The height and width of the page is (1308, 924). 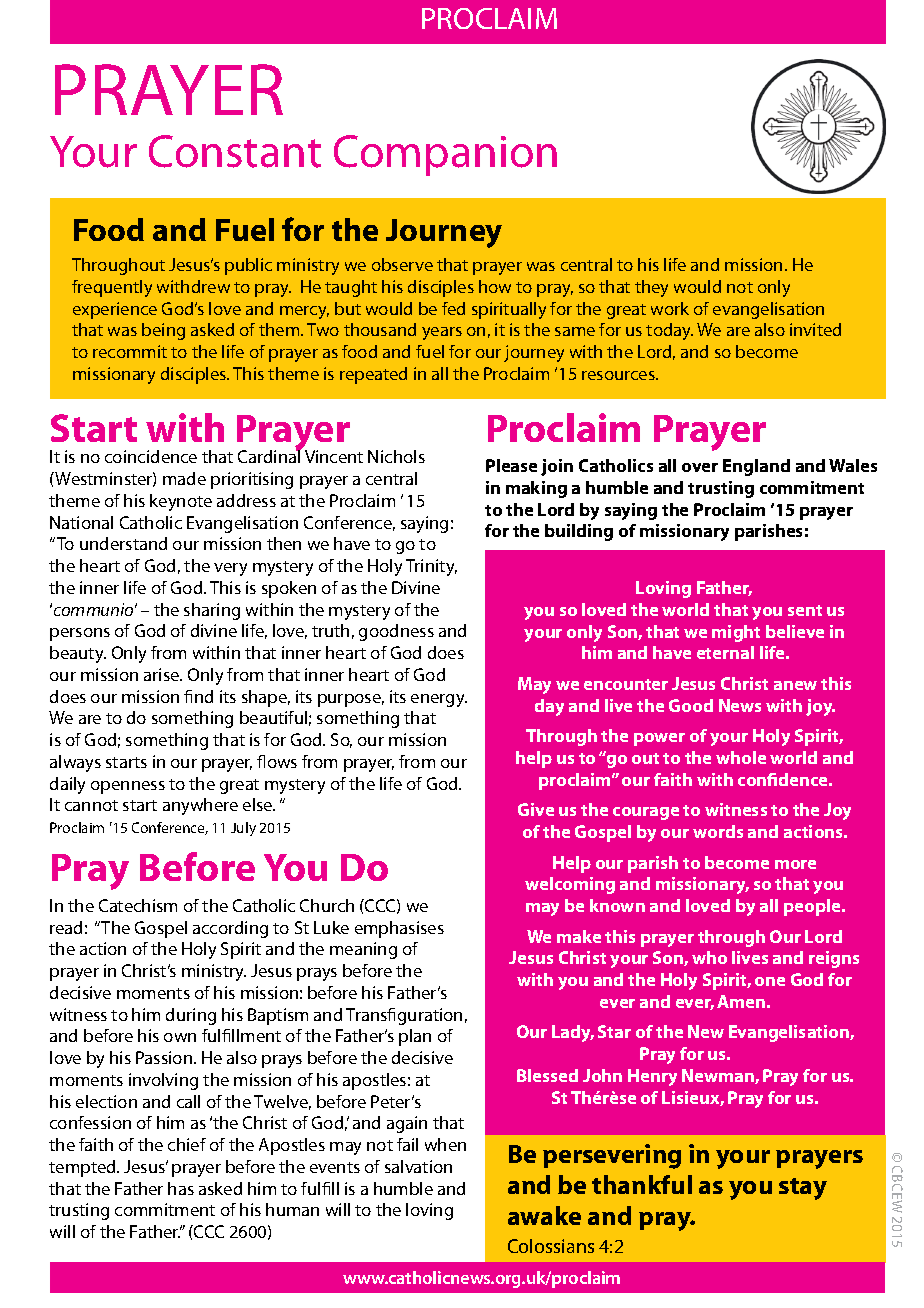 I want to click on stay, so click(x=803, y=1189).
